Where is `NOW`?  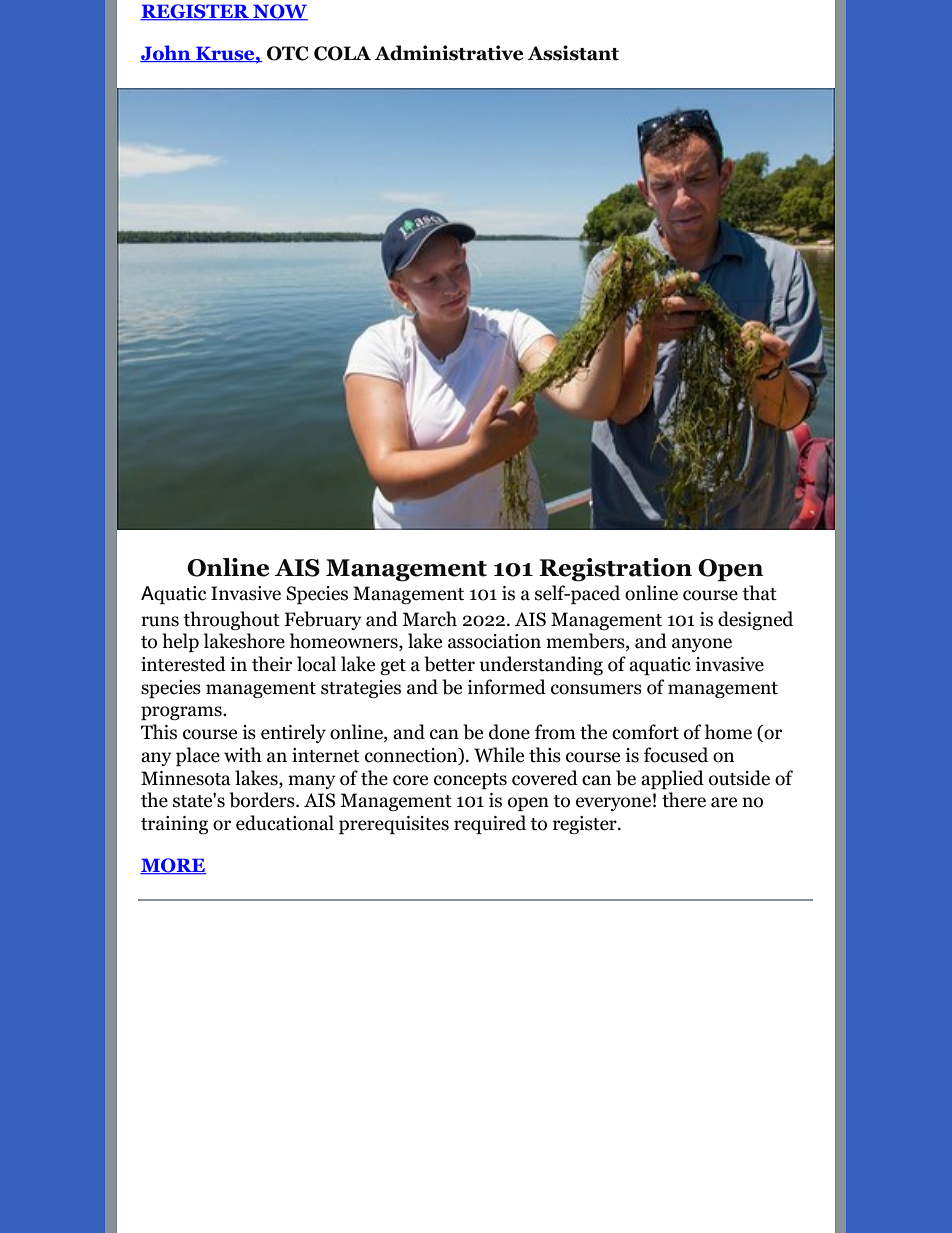
NOW is located at coordinates (279, 12).
